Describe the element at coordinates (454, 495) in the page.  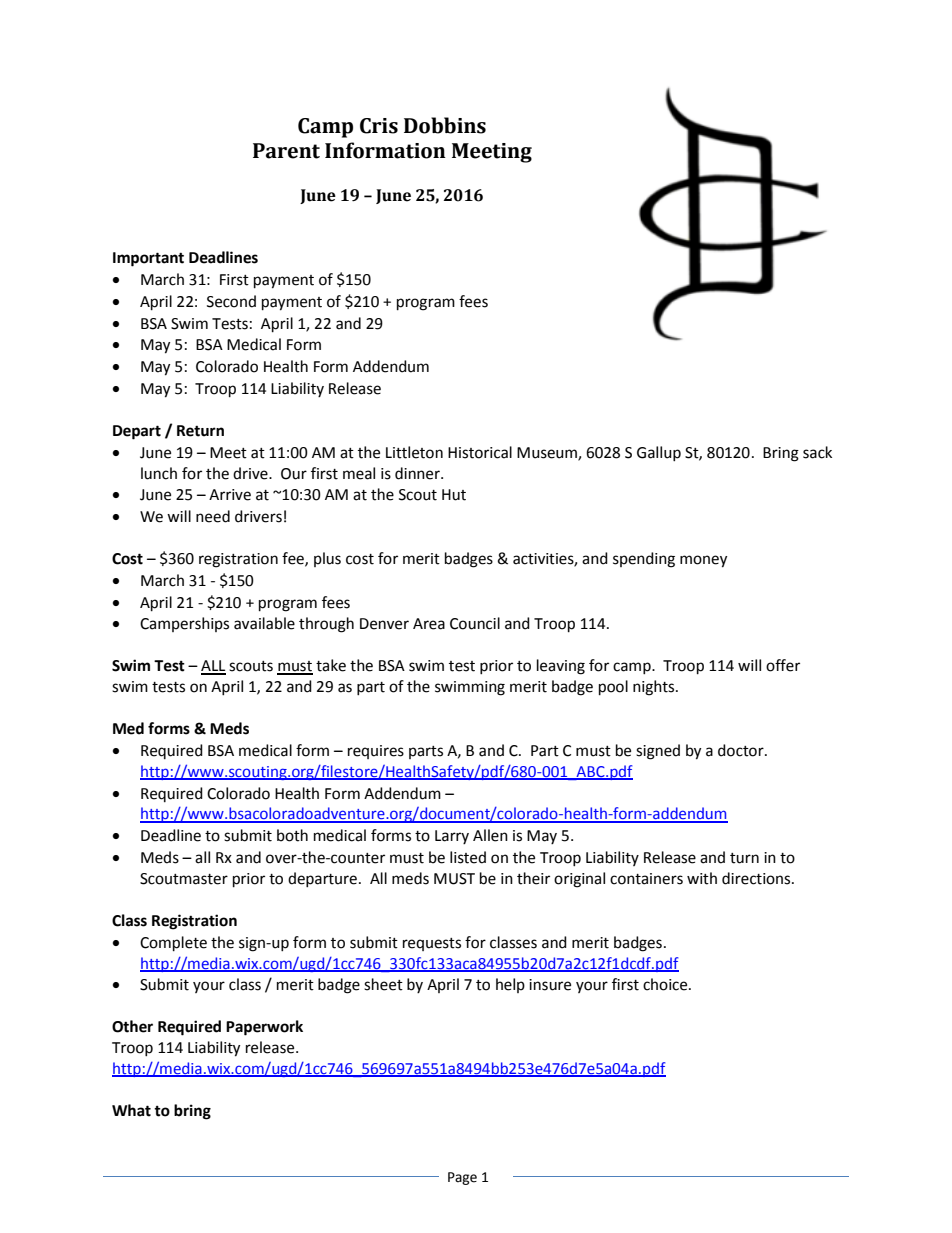
I see `Hut` at that location.
